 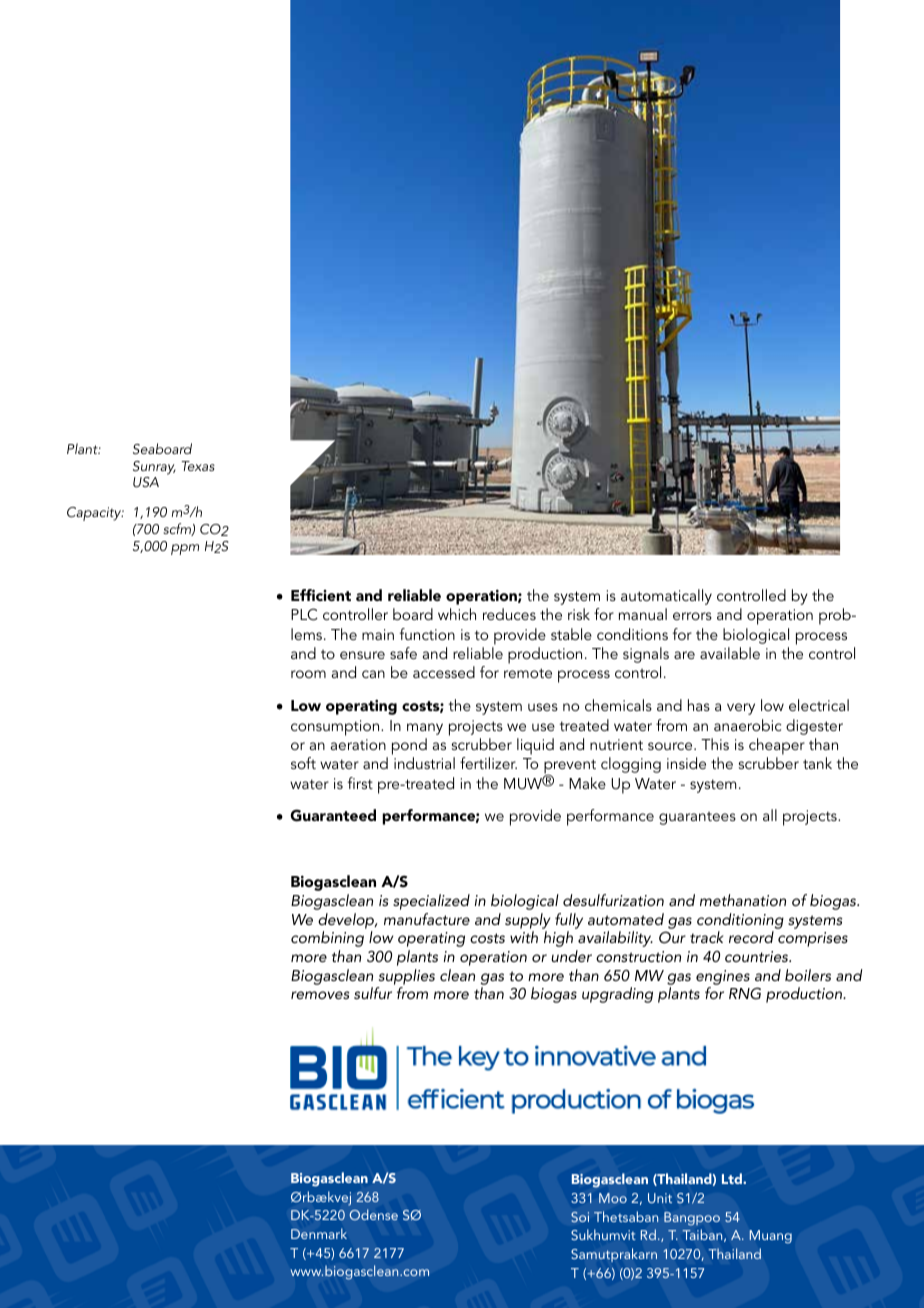 What do you see at coordinates (407, 977) in the page?
I see `supplies` at bounding box center [407, 977].
